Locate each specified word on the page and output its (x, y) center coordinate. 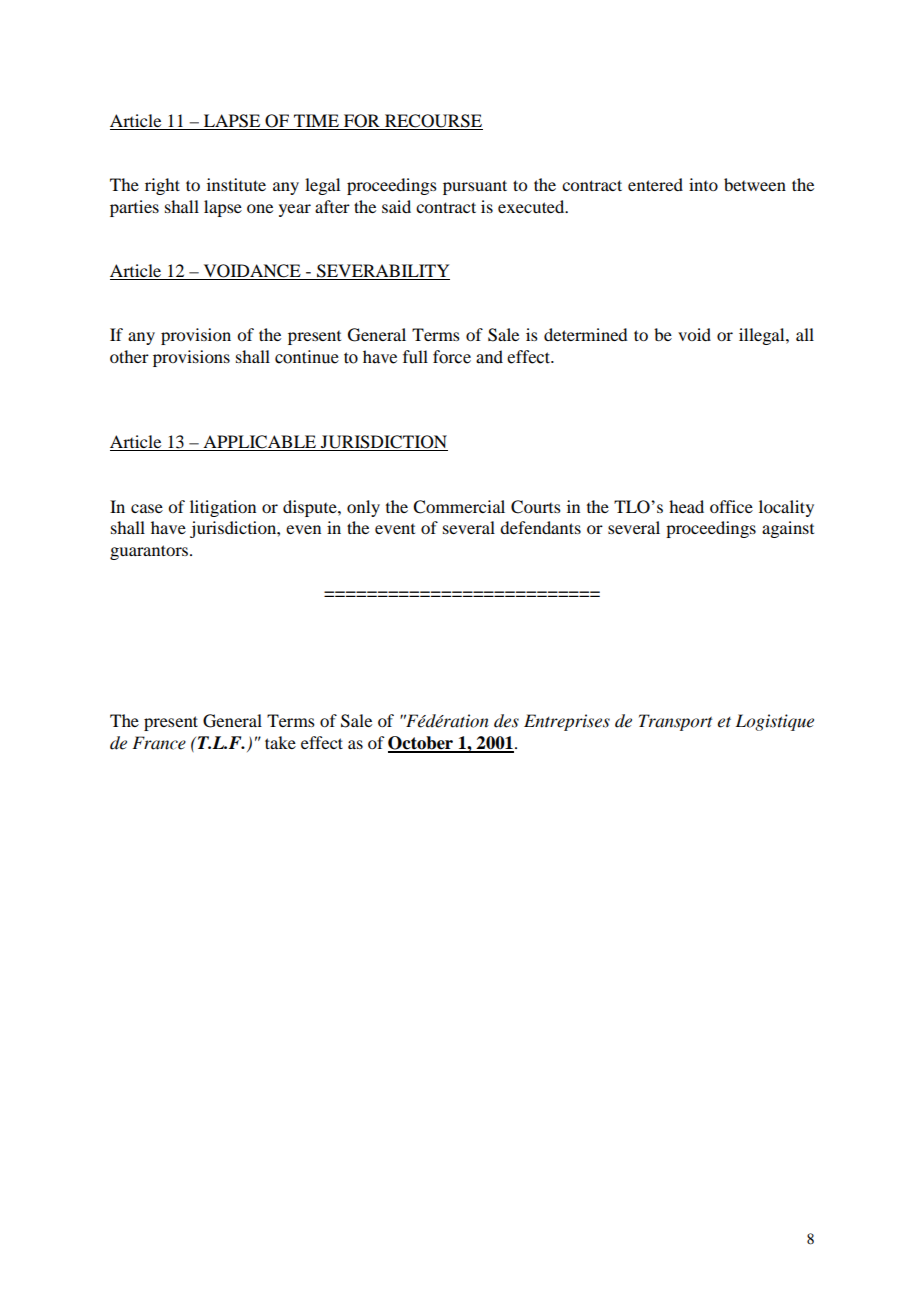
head (686, 506)
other (129, 356)
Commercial (459, 507)
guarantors (149, 552)
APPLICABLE (260, 443)
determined (585, 334)
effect (322, 742)
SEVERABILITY (382, 272)
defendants (540, 527)
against (788, 529)
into (703, 184)
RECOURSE (433, 121)
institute (236, 184)
